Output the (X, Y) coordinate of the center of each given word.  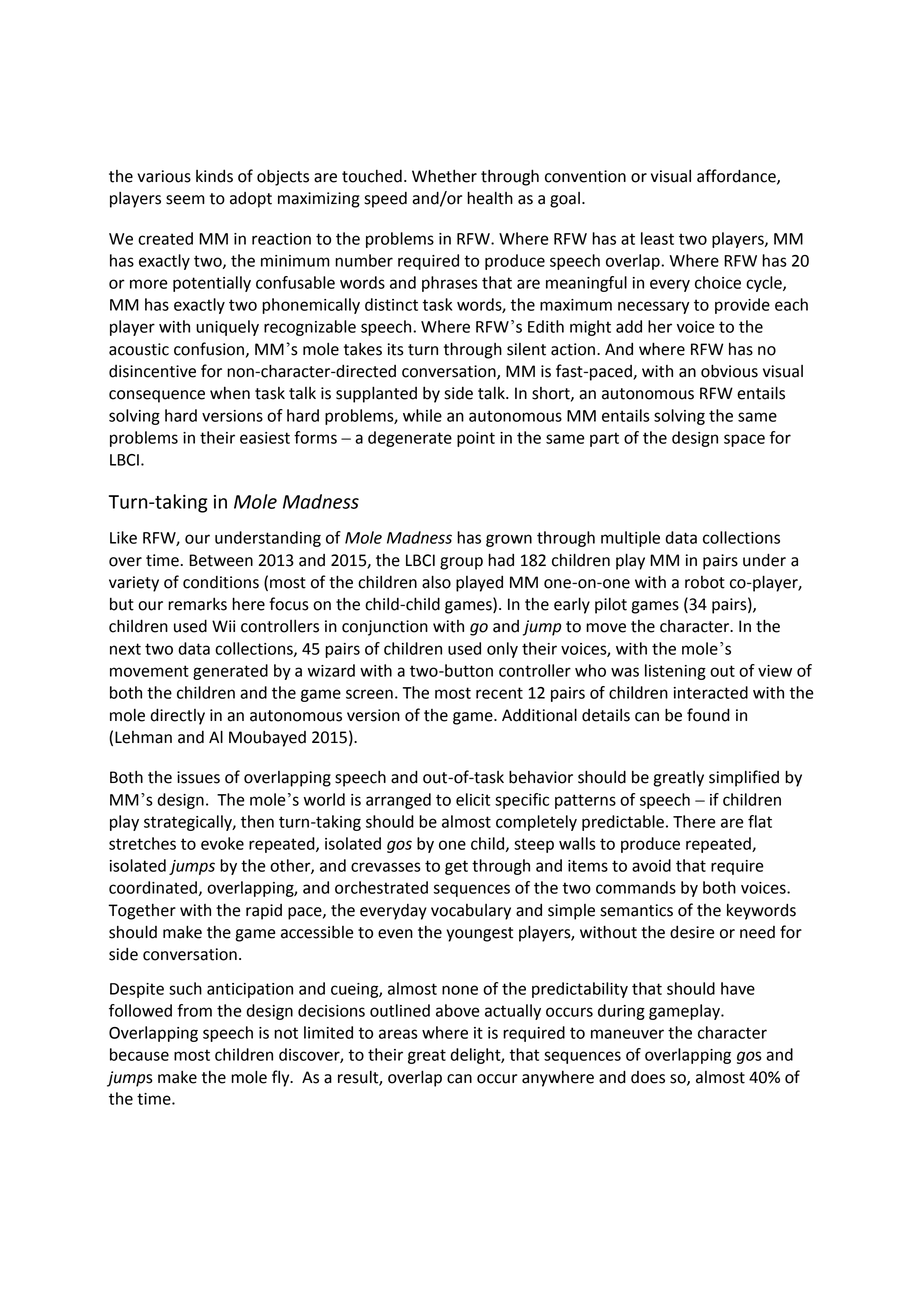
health (490, 198)
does (648, 1077)
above (458, 1010)
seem (185, 200)
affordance (737, 176)
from (194, 1010)
